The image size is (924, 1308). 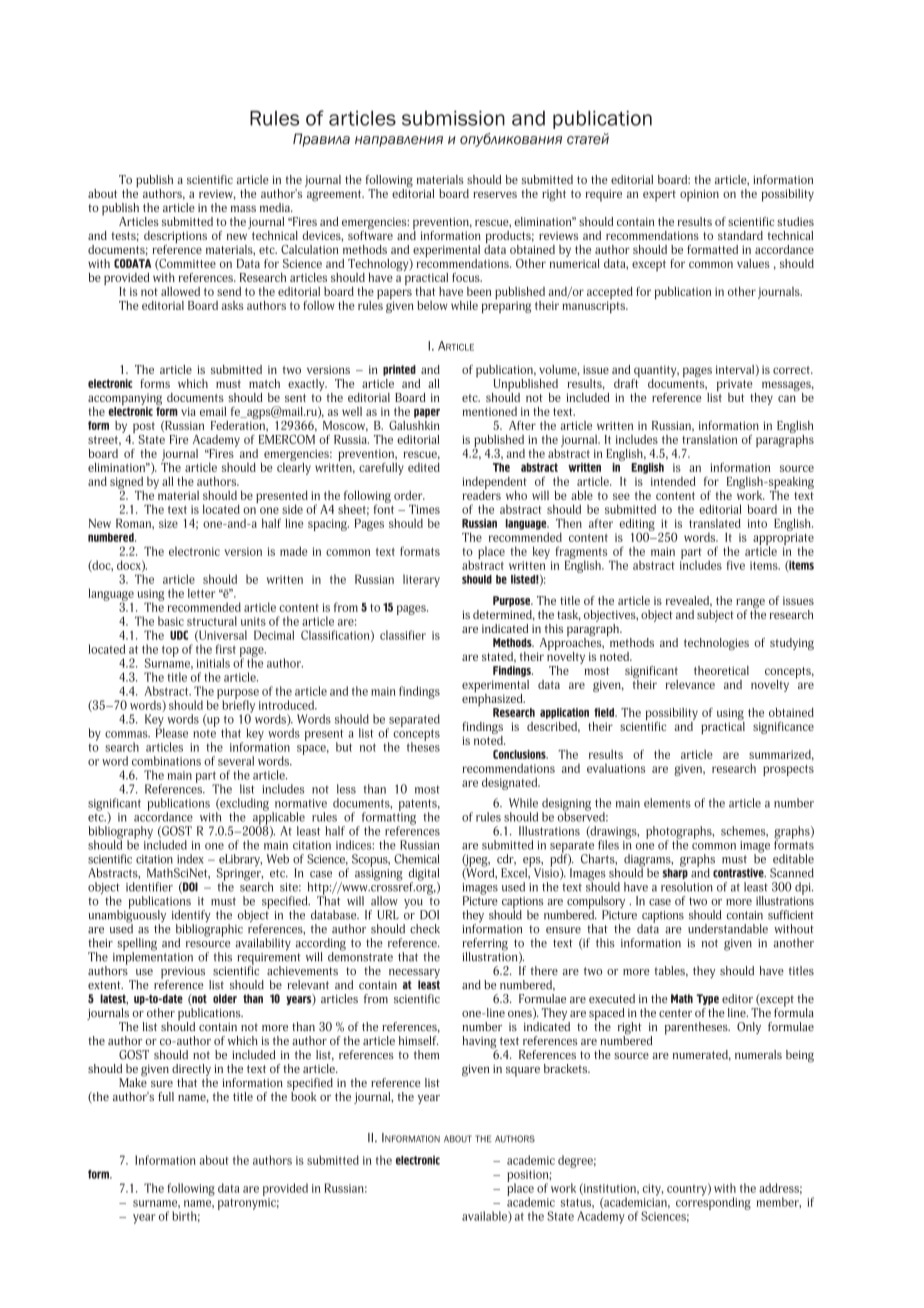 What do you see at coordinates (721, 670) in the image?
I see `theoretical` at bounding box center [721, 670].
